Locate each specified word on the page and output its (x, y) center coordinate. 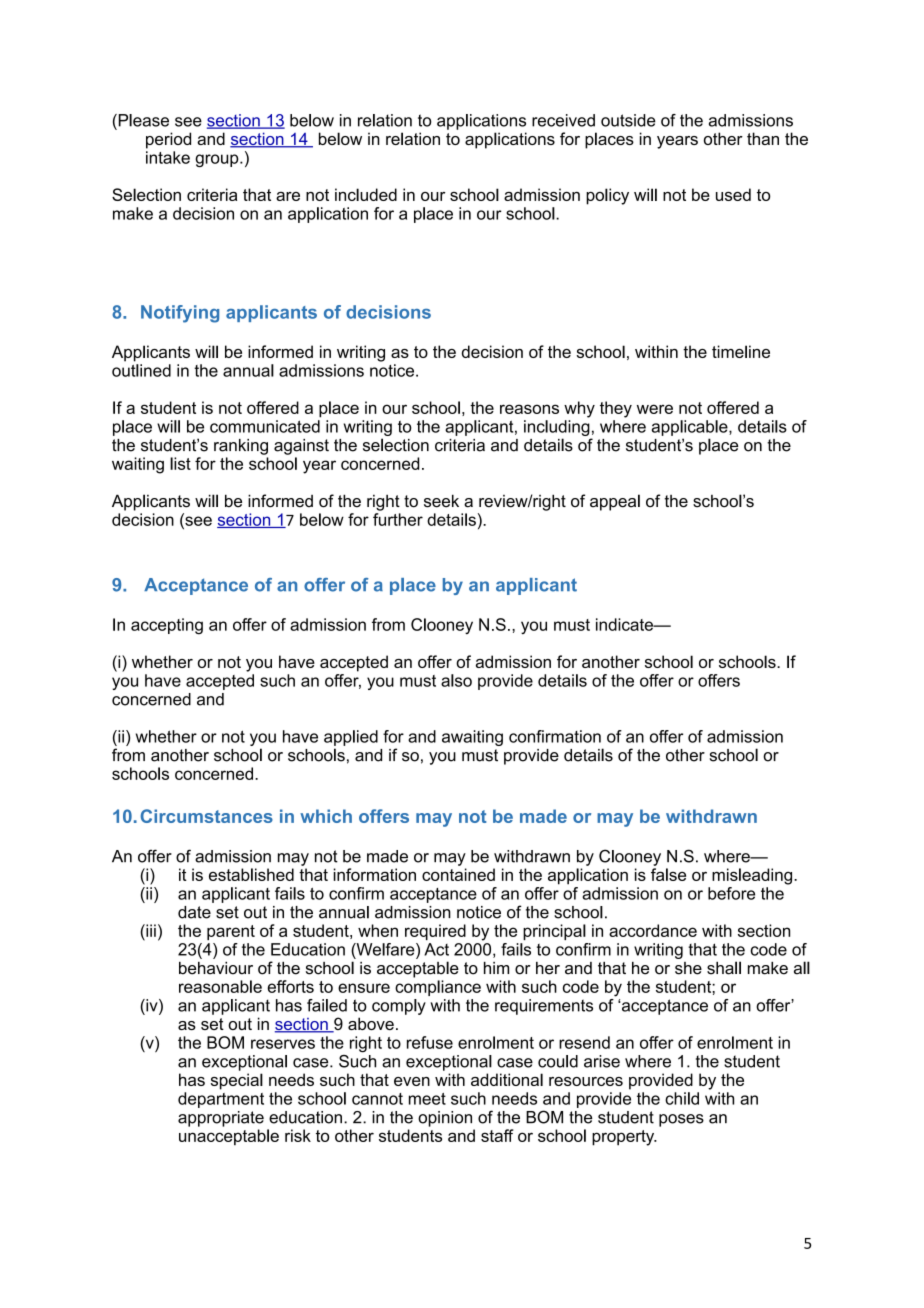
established (251, 874)
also (456, 680)
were (655, 409)
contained (458, 874)
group (218, 160)
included (366, 194)
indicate (625, 624)
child (682, 1098)
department (221, 1100)
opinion (445, 1119)
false (668, 874)
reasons (529, 409)
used (733, 194)
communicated (265, 426)
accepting (167, 626)
